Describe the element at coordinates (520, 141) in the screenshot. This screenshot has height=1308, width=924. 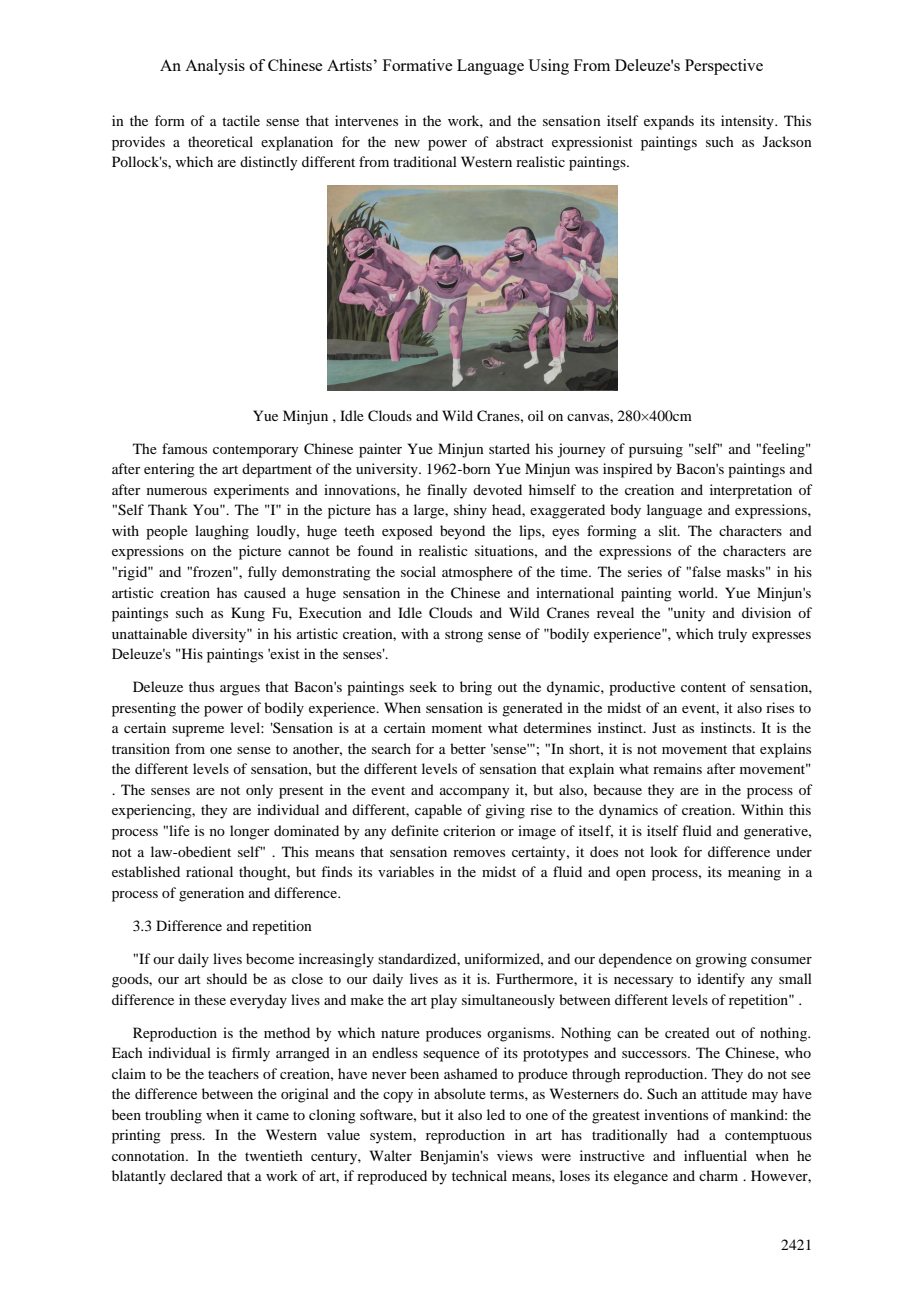
I see `abstract` at that location.
